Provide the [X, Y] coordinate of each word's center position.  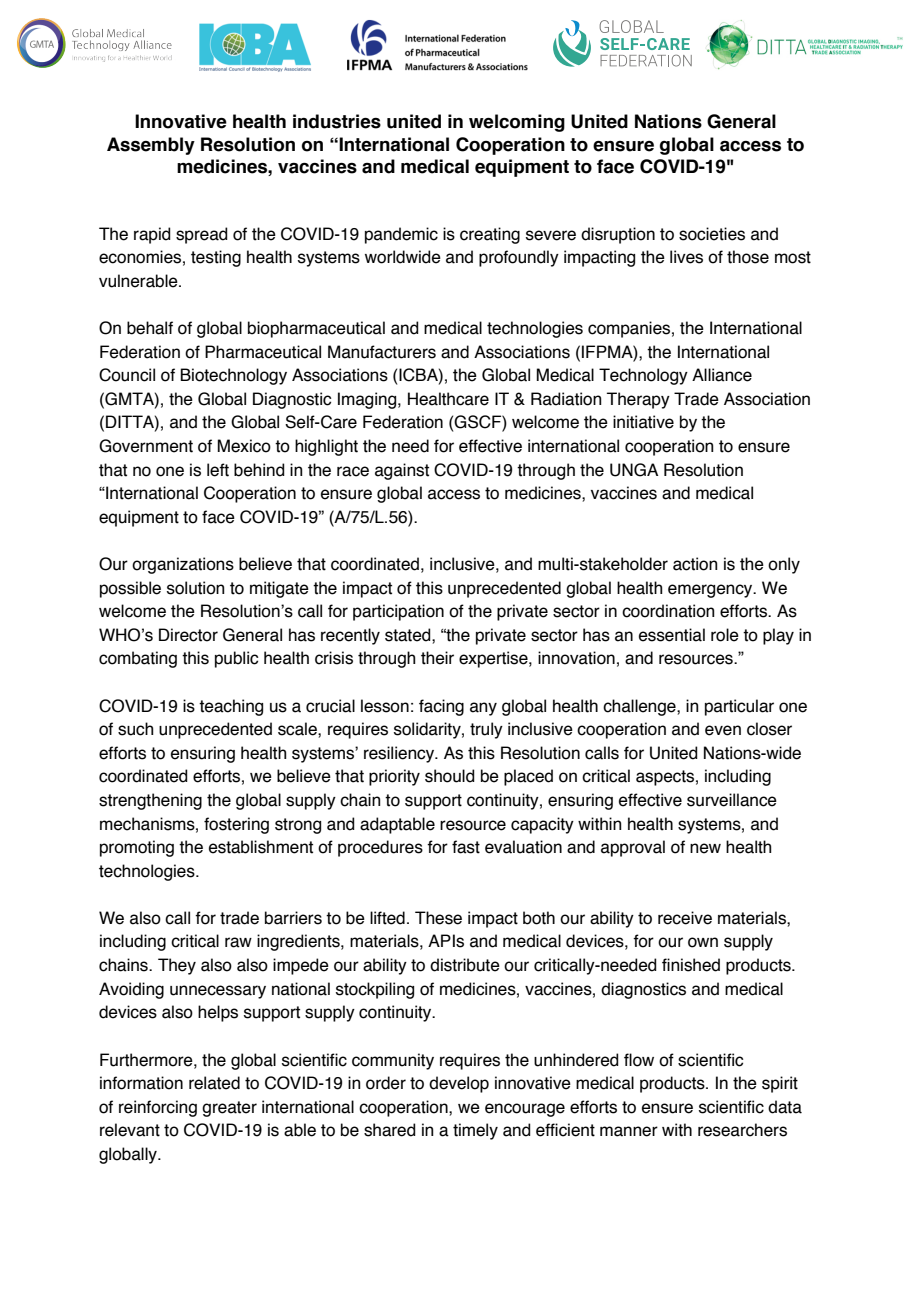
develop [459, 1084]
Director [188, 635]
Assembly [151, 146]
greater [229, 1109]
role [725, 635]
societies [712, 234]
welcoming [517, 123]
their [437, 658]
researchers [742, 1130]
